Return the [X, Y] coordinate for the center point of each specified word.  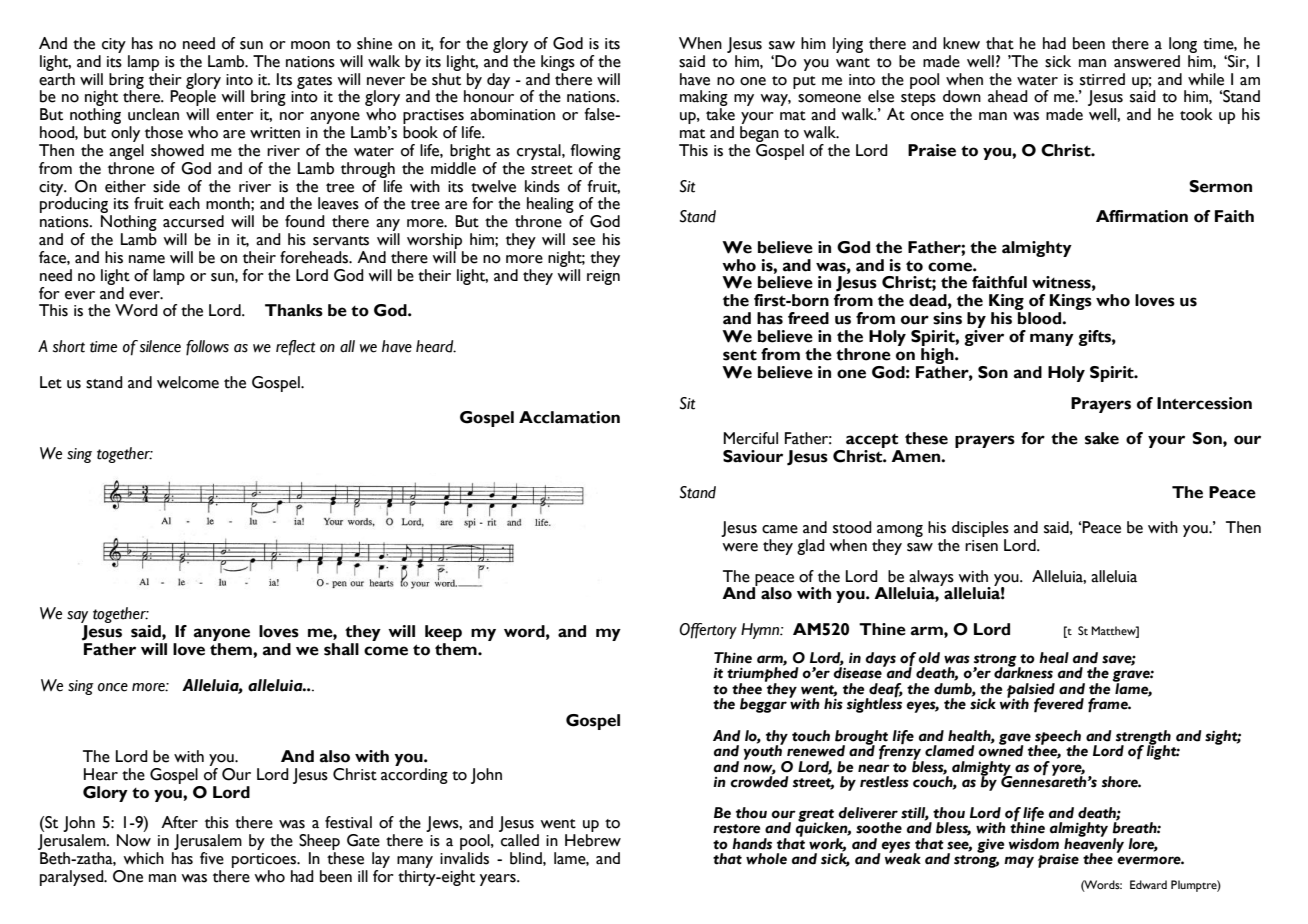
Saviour [753, 456]
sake [1102, 438]
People [193, 97]
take [720, 114]
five [212, 858]
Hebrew [593, 840]
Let [51, 382]
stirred [1102, 79]
